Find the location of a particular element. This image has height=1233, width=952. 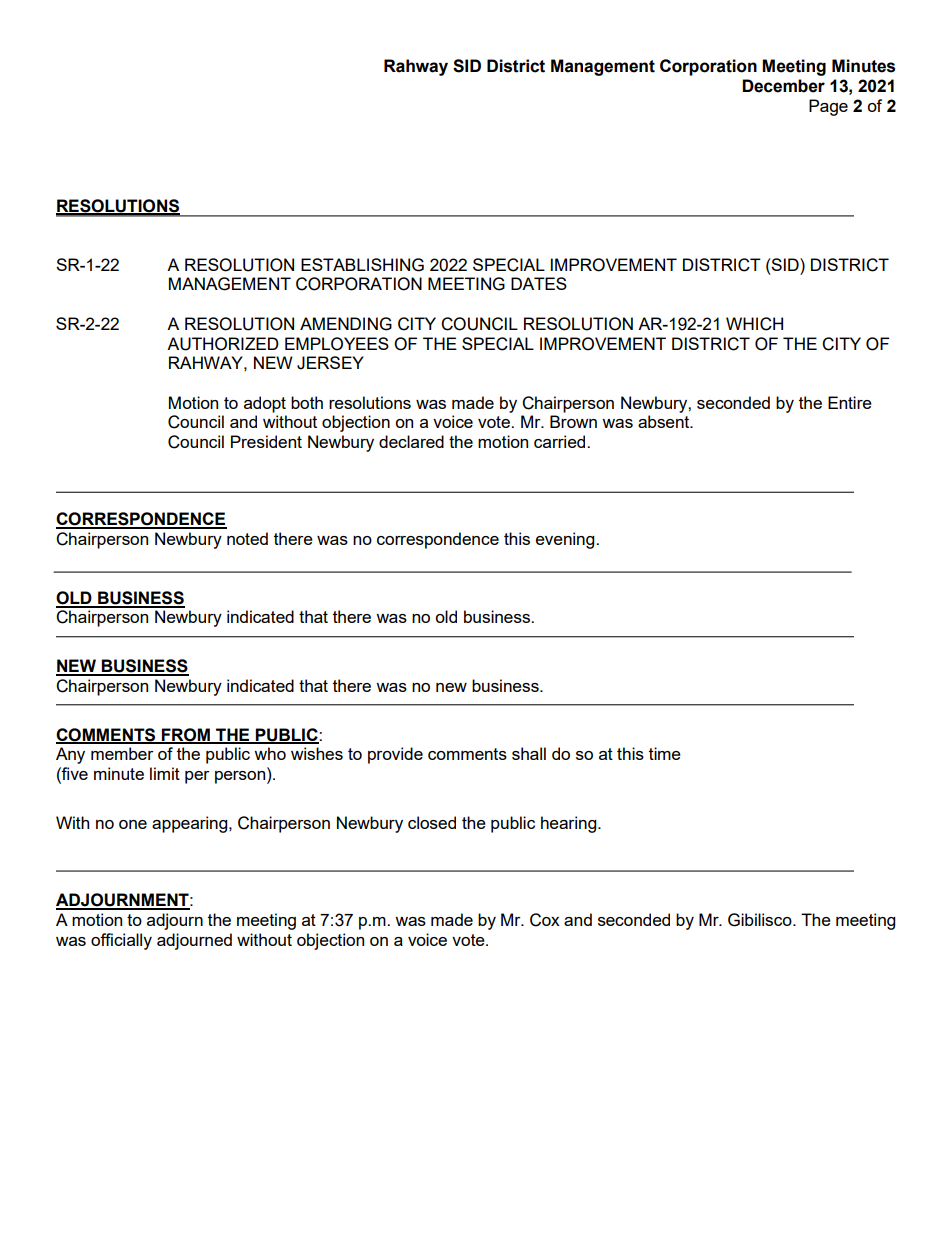

noted is located at coordinates (247, 538).
